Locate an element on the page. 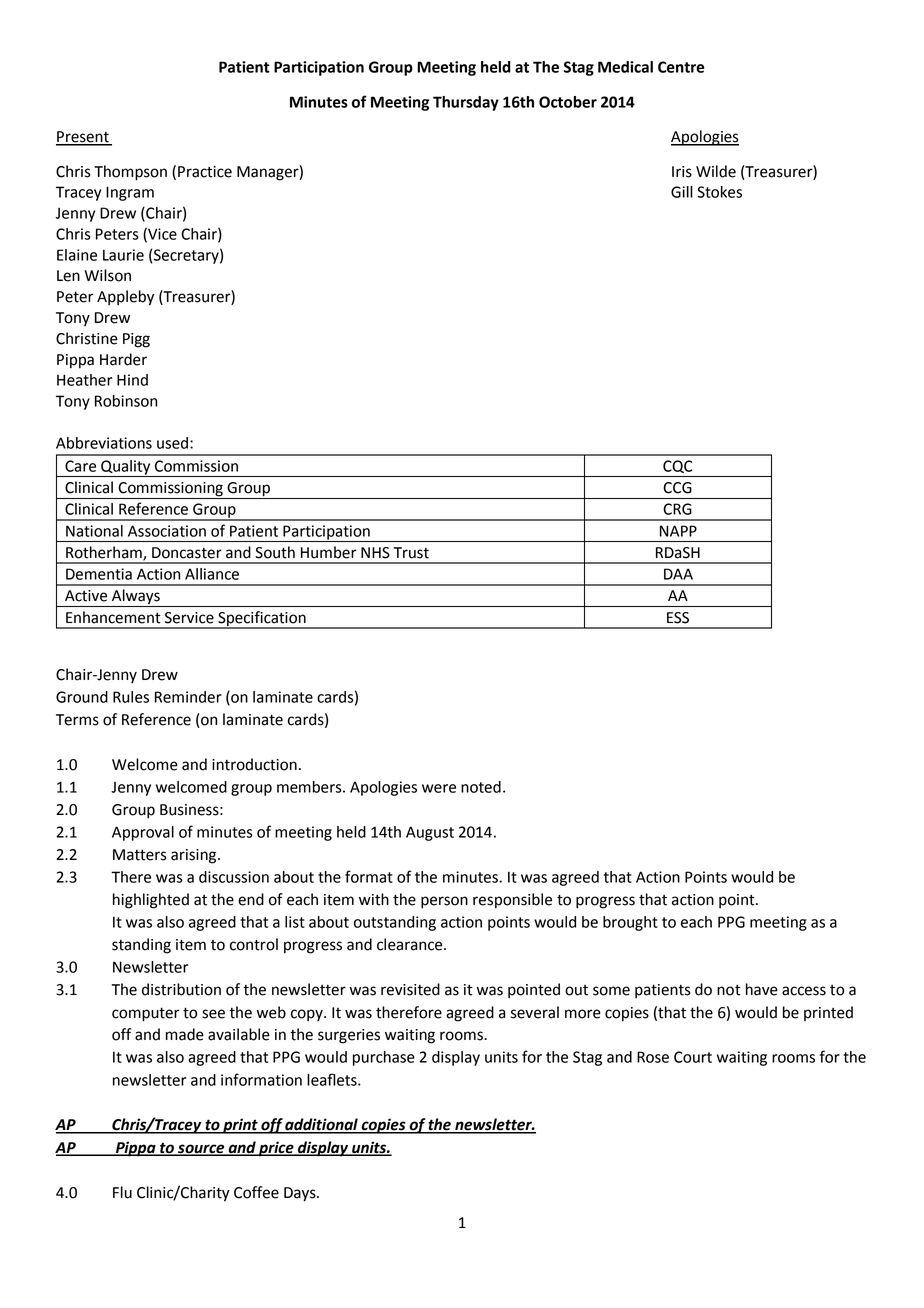  additional is located at coordinates (322, 1125).
